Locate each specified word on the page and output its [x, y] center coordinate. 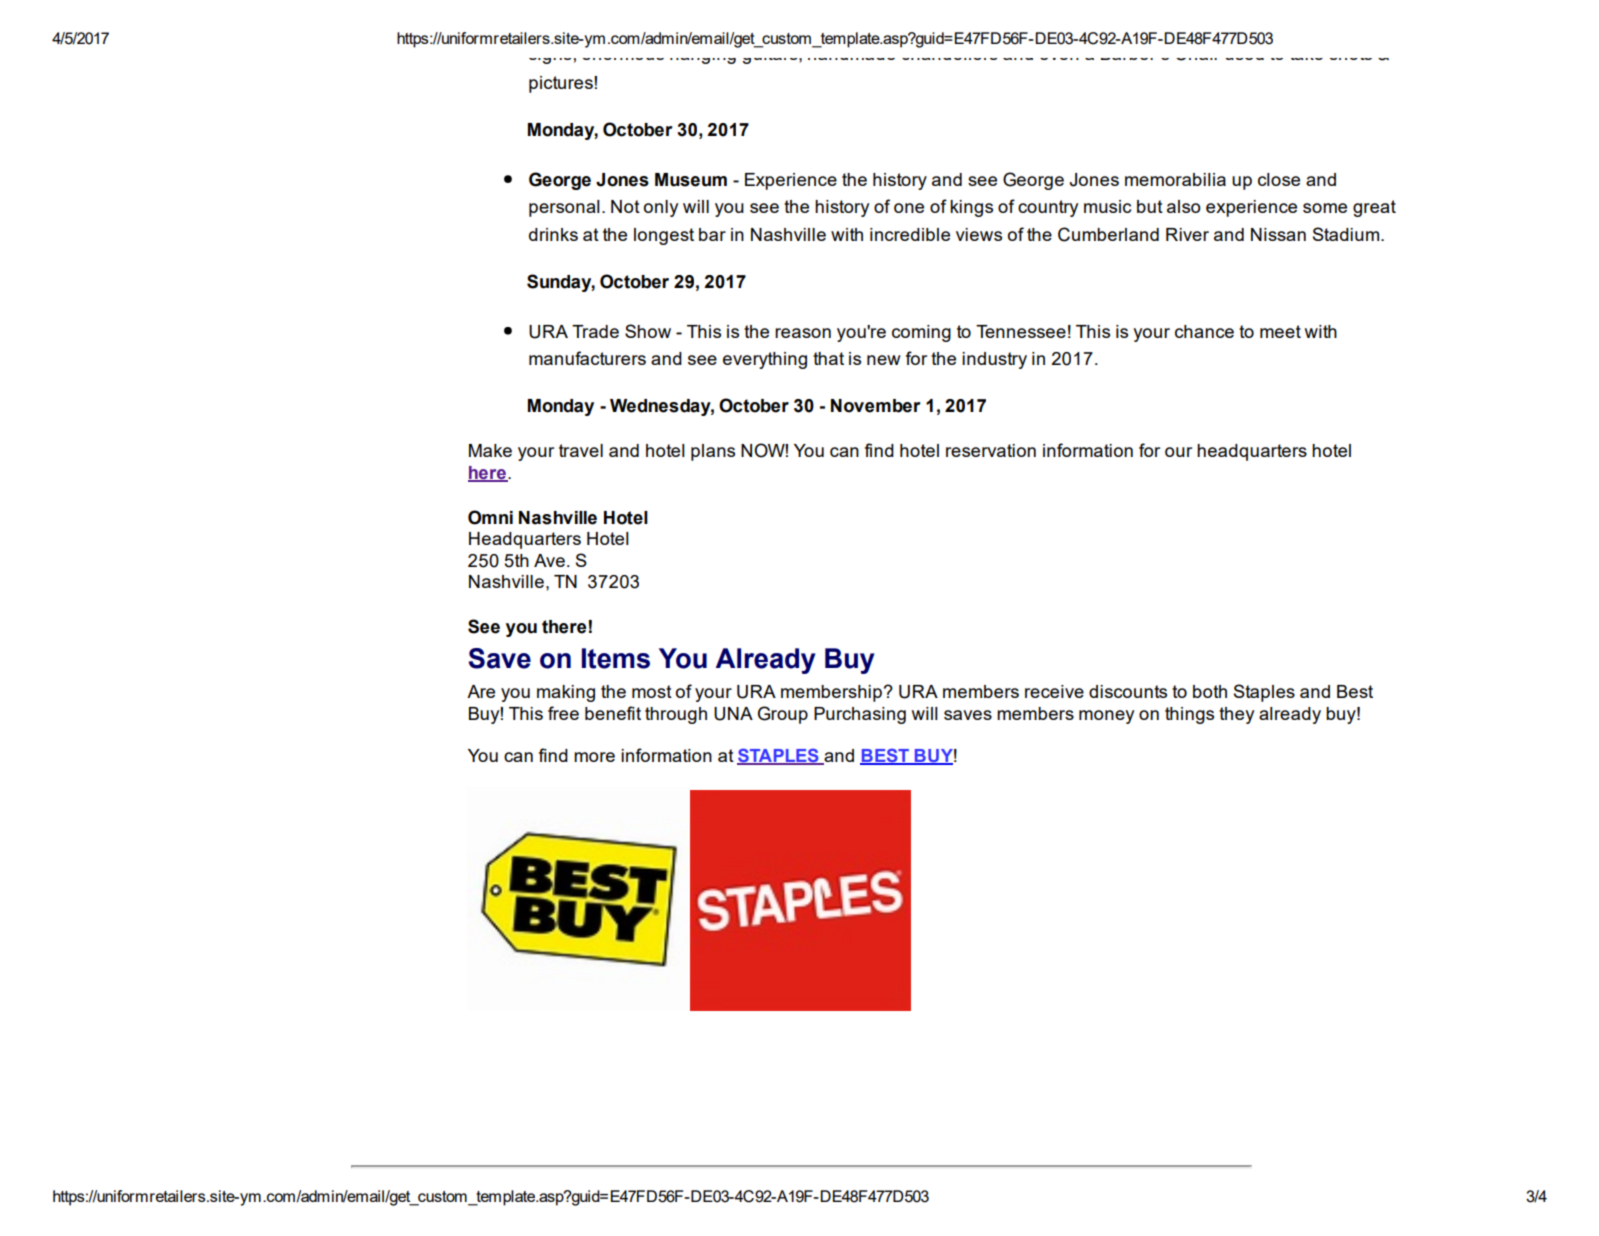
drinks [553, 234]
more [594, 757]
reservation [991, 450]
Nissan [1278, 234]
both [1210, 691]
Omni [490, 517]
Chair [1196, 52]
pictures [562, 84]
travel [581, 450]
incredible [910, 234]
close [1279, 179]
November [875, 406]
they [1236, 715]
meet [1280, 331]
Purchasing [860, 715]
